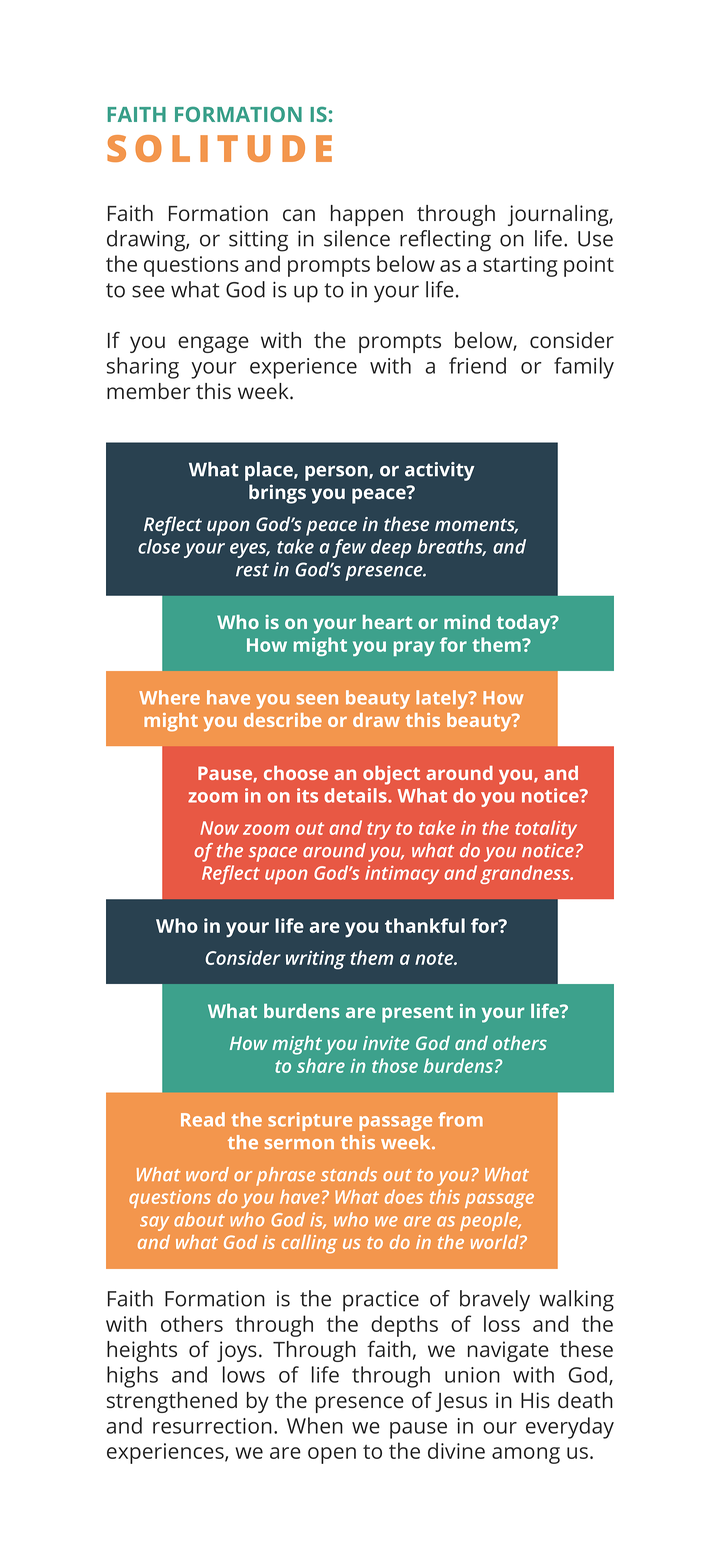 This document has height=1568, width=720. What do you see at coordinates (219, 828) in the document?
I see `Now` at bounding box center [219, 828].
